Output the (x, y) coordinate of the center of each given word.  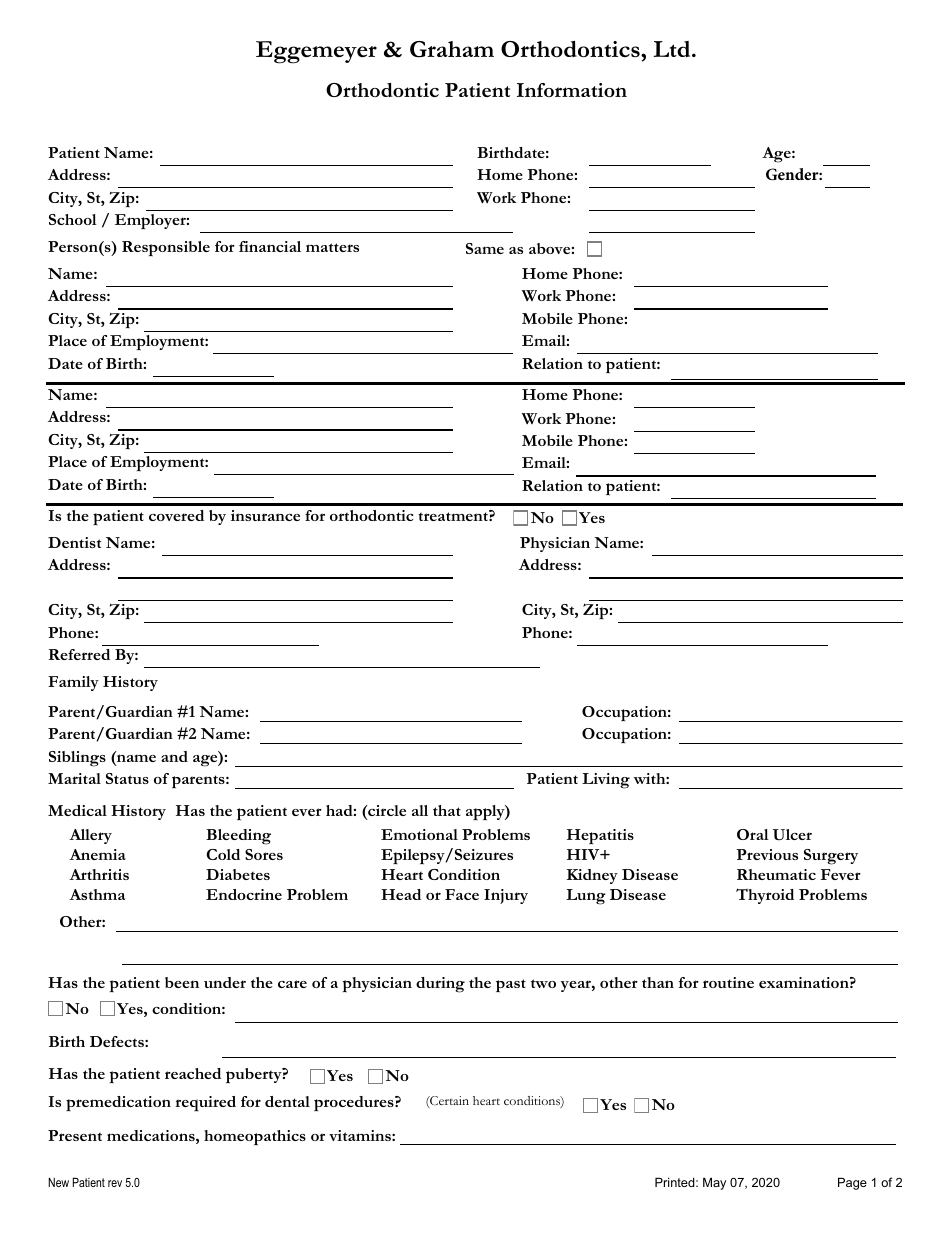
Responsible (166, 249)
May (714, 1183)
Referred (79, 654)
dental (287, 1101)
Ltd (673, 49)
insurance (265, 515)
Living (606, 781)
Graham (452, 49)
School (73, 219)
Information (572, 90)
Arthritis (99, 874)
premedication (118, 1103)
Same (485, 248)
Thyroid (765, 896)
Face (462, 894)
